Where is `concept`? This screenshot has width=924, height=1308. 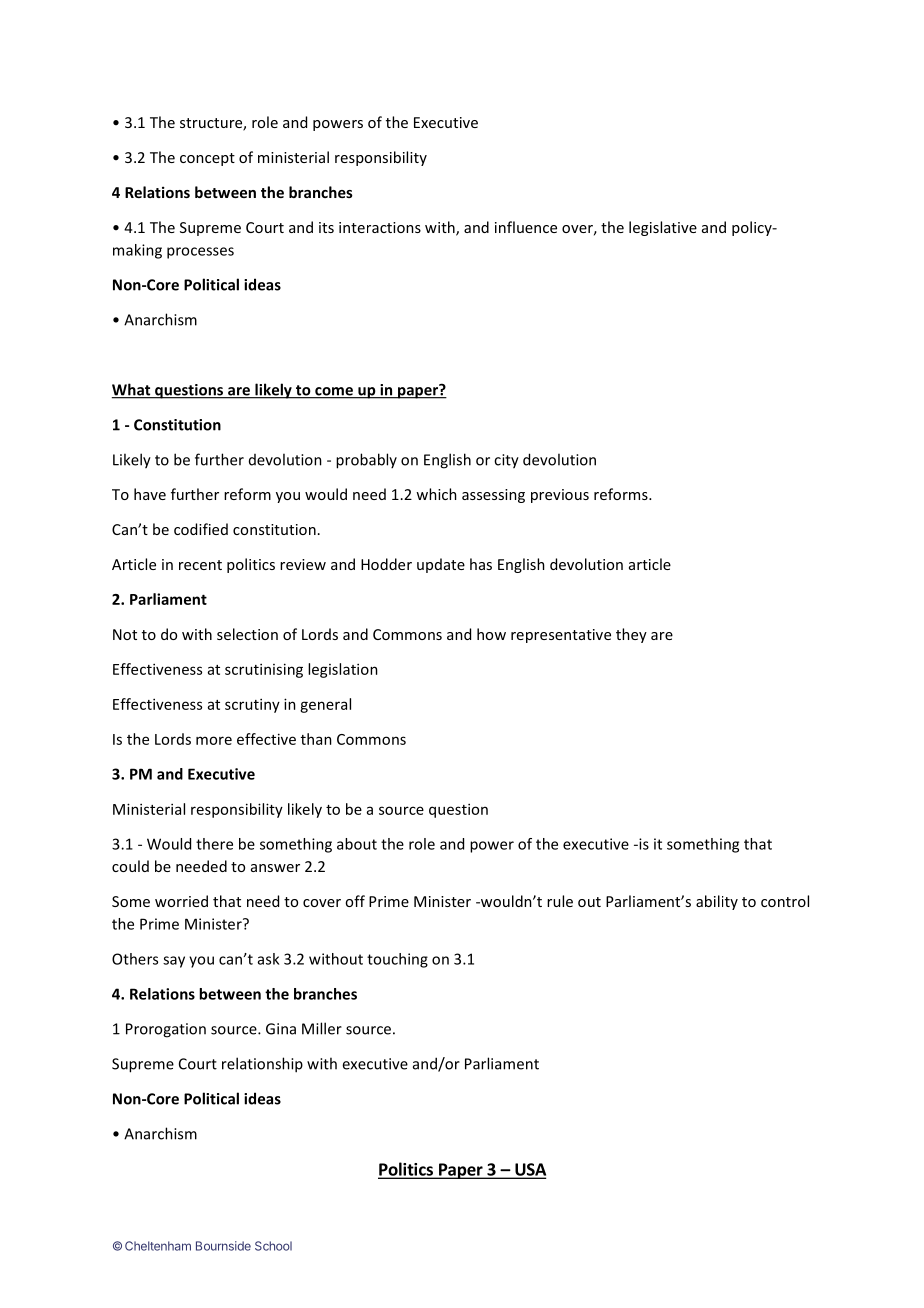
concept is located at coordinates (207, 159).
